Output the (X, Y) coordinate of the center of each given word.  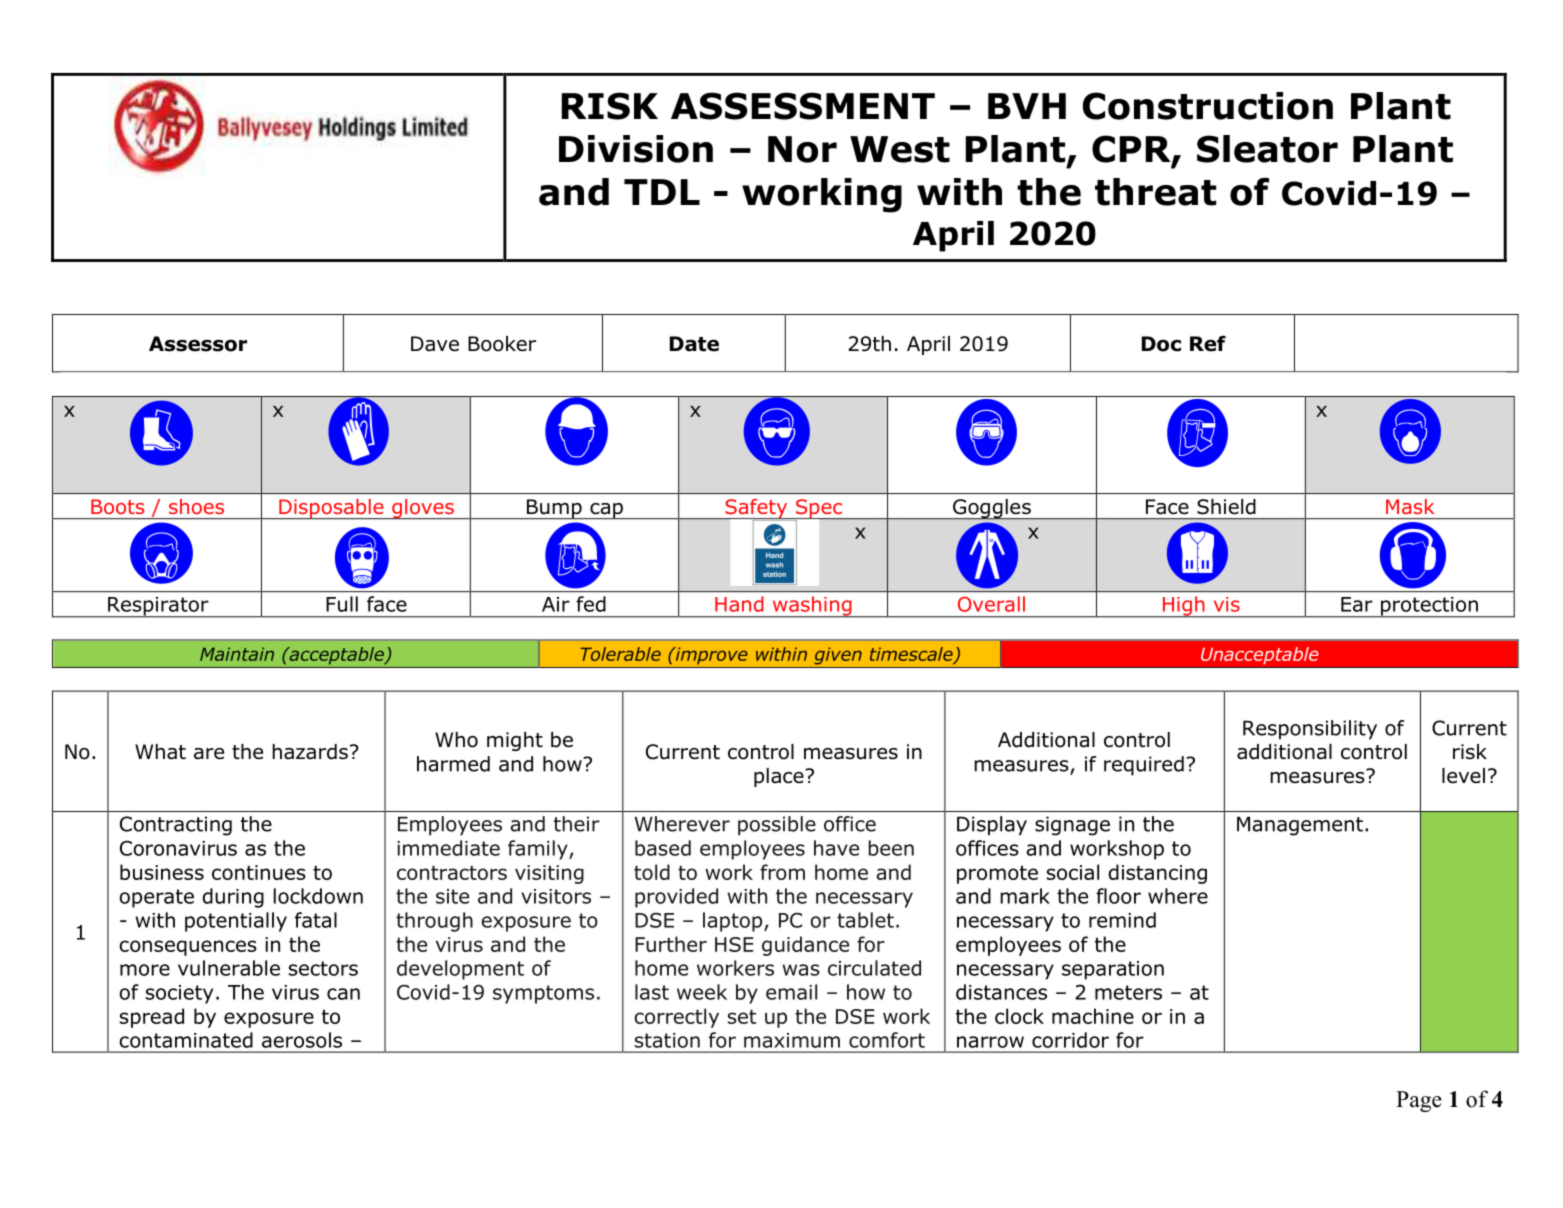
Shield (1226, 507)
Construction (1208, 106)
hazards (310, 752)
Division (636, 149)
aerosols (302, 1040)
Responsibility (1310, 730)
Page (1419, 1101)
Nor (802, 149)
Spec (818, 509)
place (780, 777)
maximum (792, 1040)
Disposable (331, 509)
